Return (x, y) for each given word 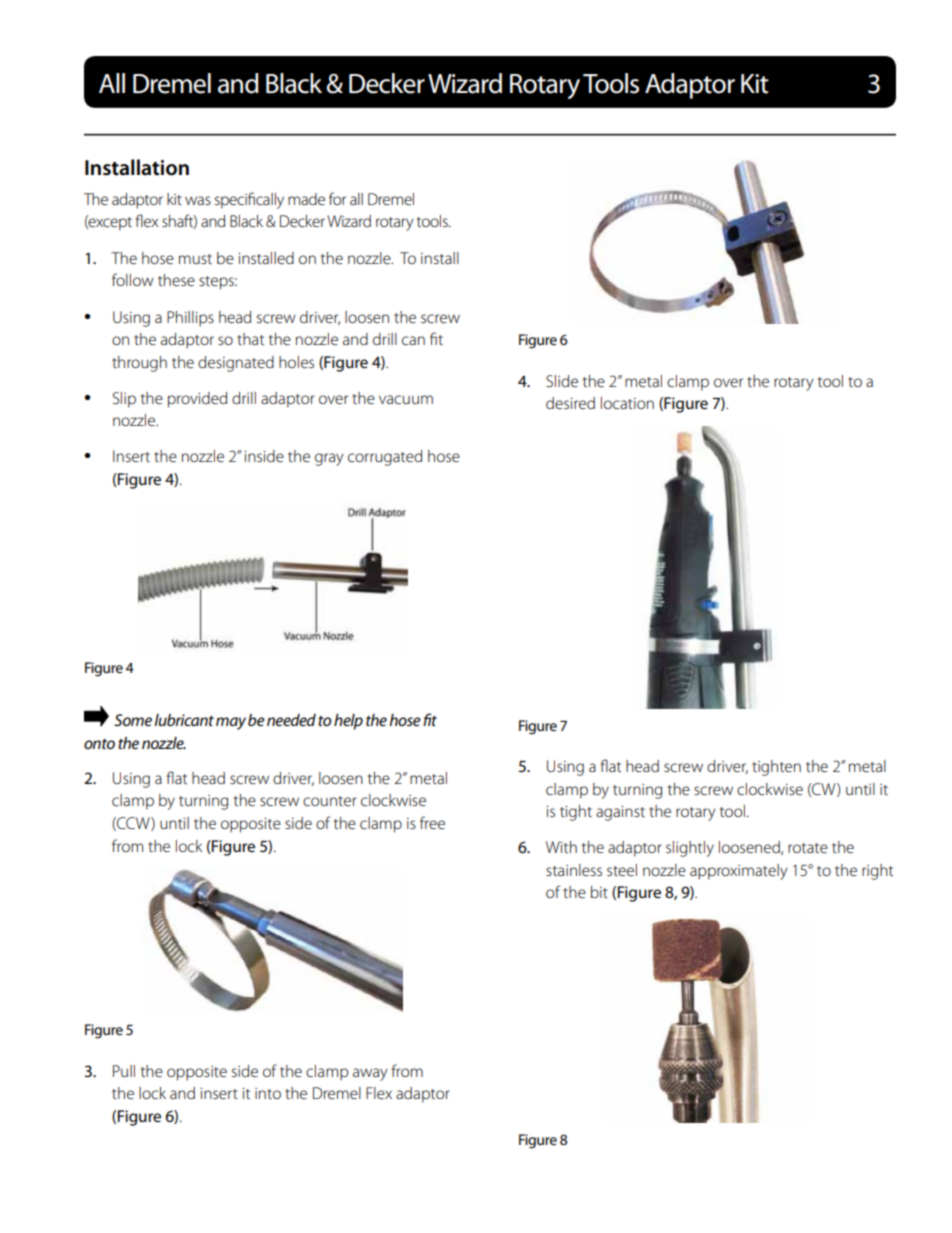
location (627, 403)
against (620, 813)
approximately (739, 872)
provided (197, 400)
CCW (133, 824)
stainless (574, 870)
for (337, 198)
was (198, 200)
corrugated (385, 458)
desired (570, 403)
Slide (562, 381)
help (348, 722)
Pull (124, 1071)
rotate (808, 848)
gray (329, 459)
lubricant (184, 720)
